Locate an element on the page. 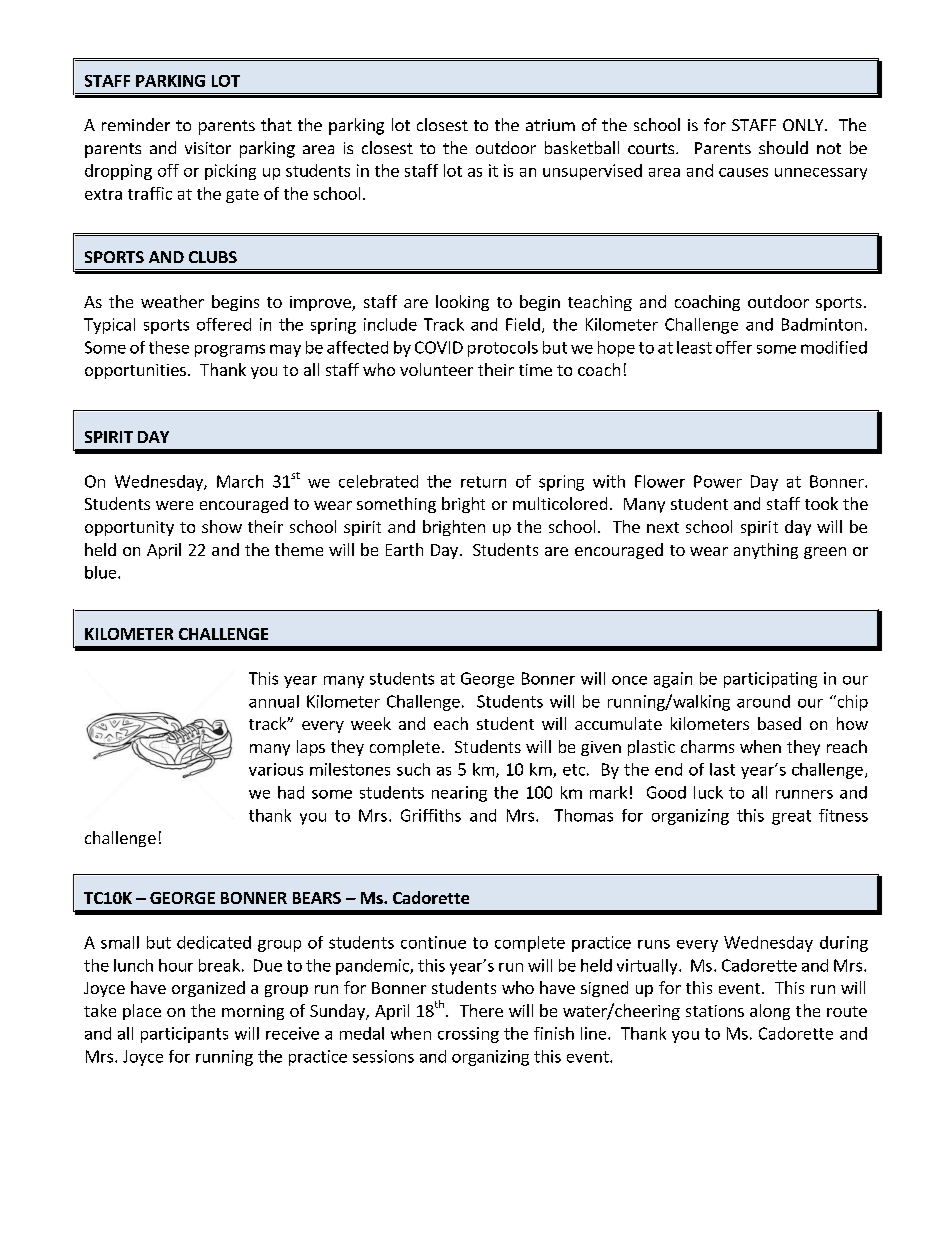  various is located at coordinates (276, 769).
